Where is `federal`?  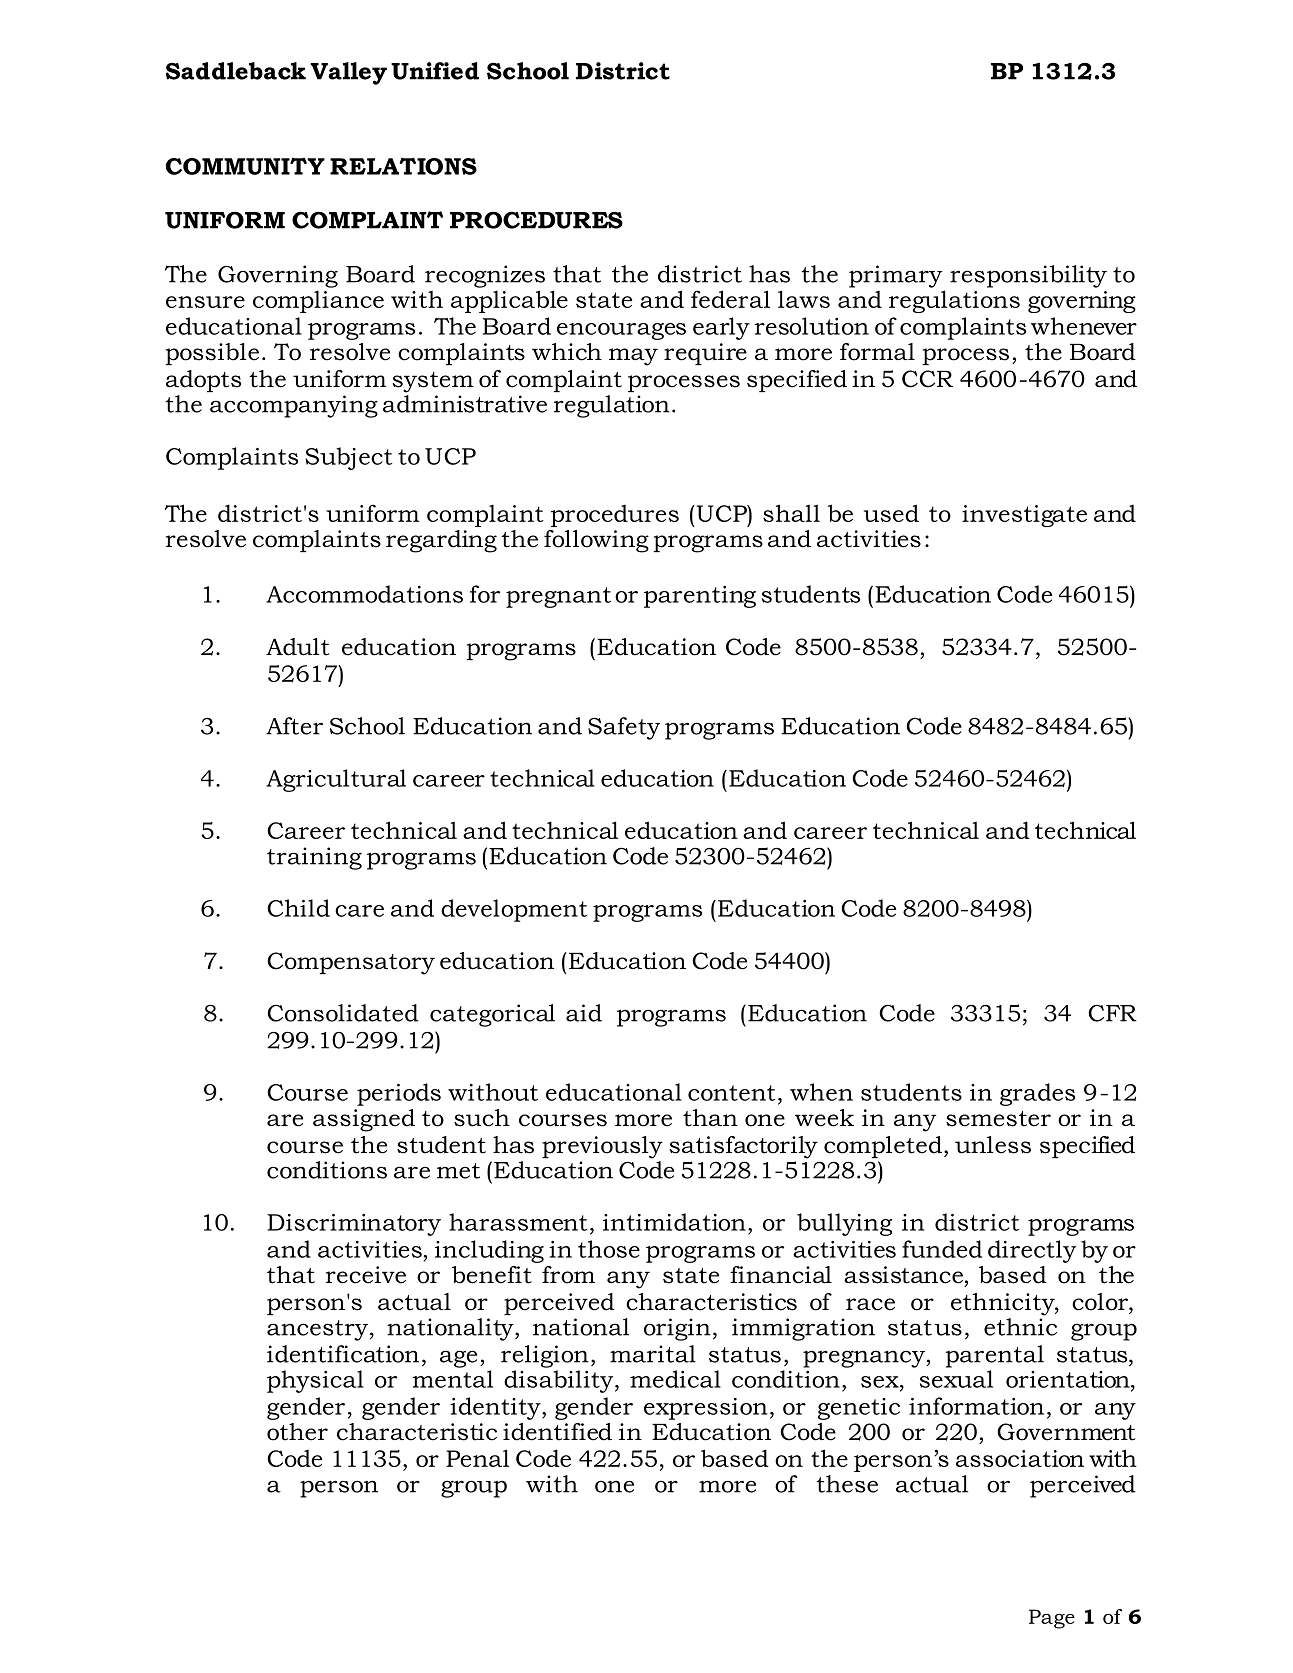
federal is located at coordinates (730, 299).
